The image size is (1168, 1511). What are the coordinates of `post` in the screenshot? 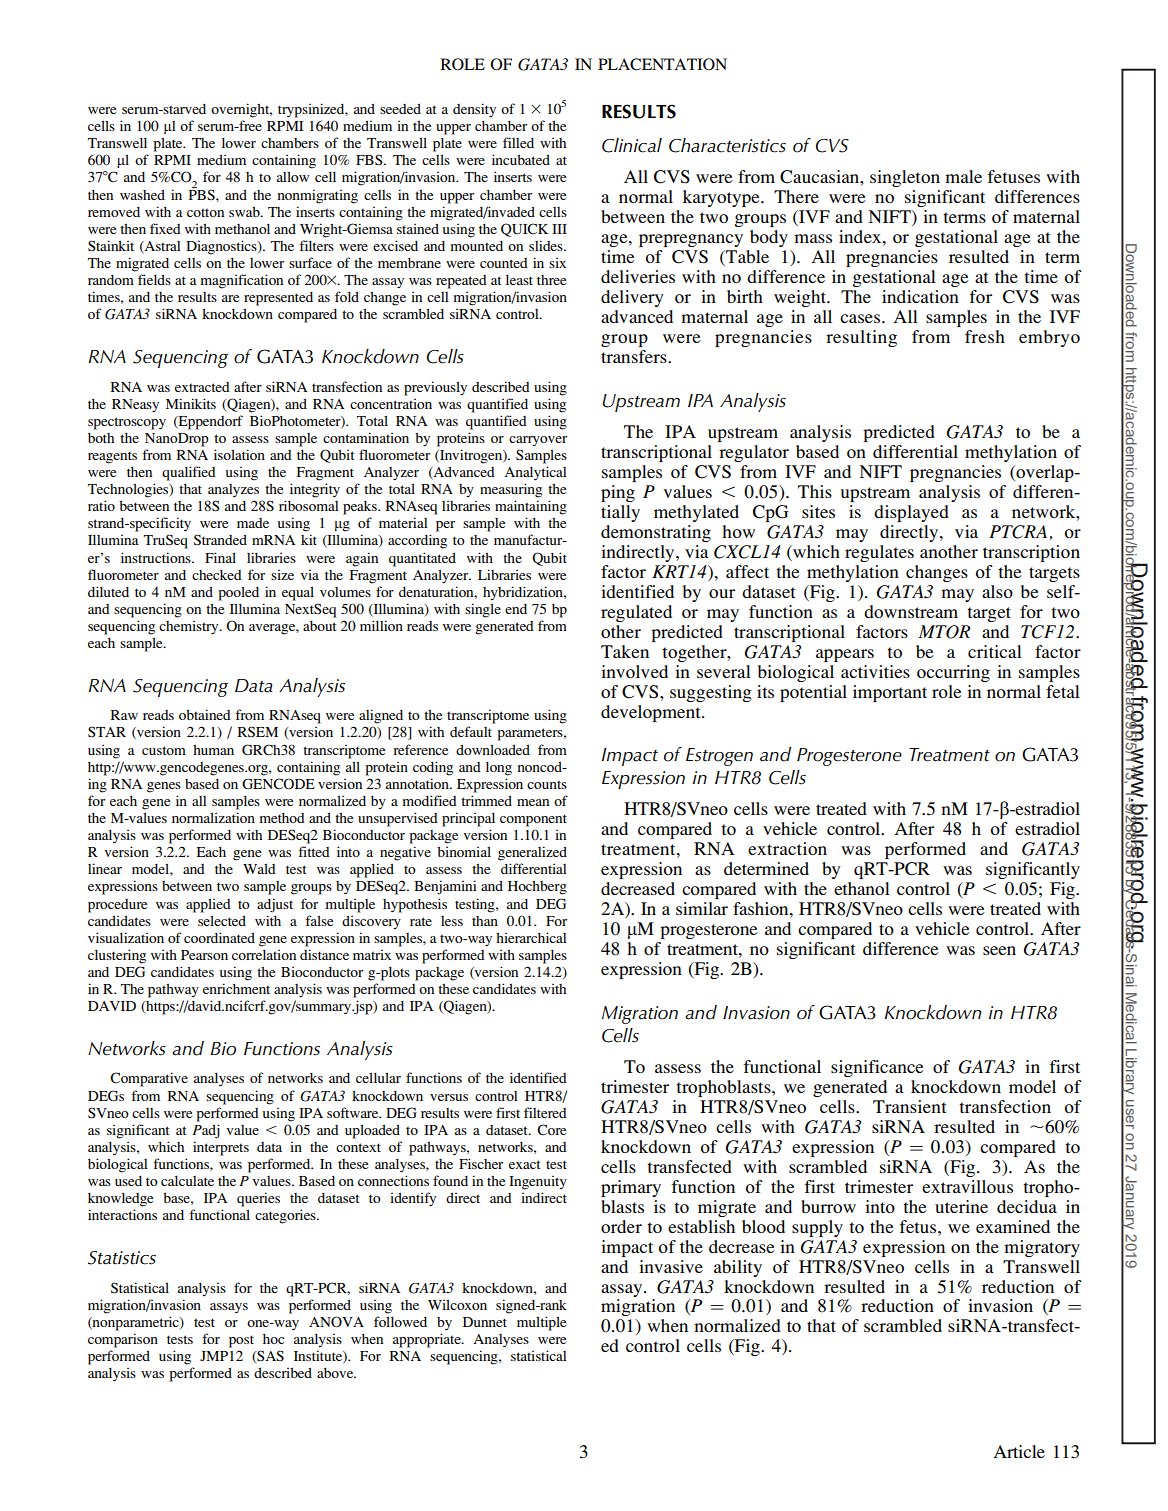 It's located at (241, 1341).
